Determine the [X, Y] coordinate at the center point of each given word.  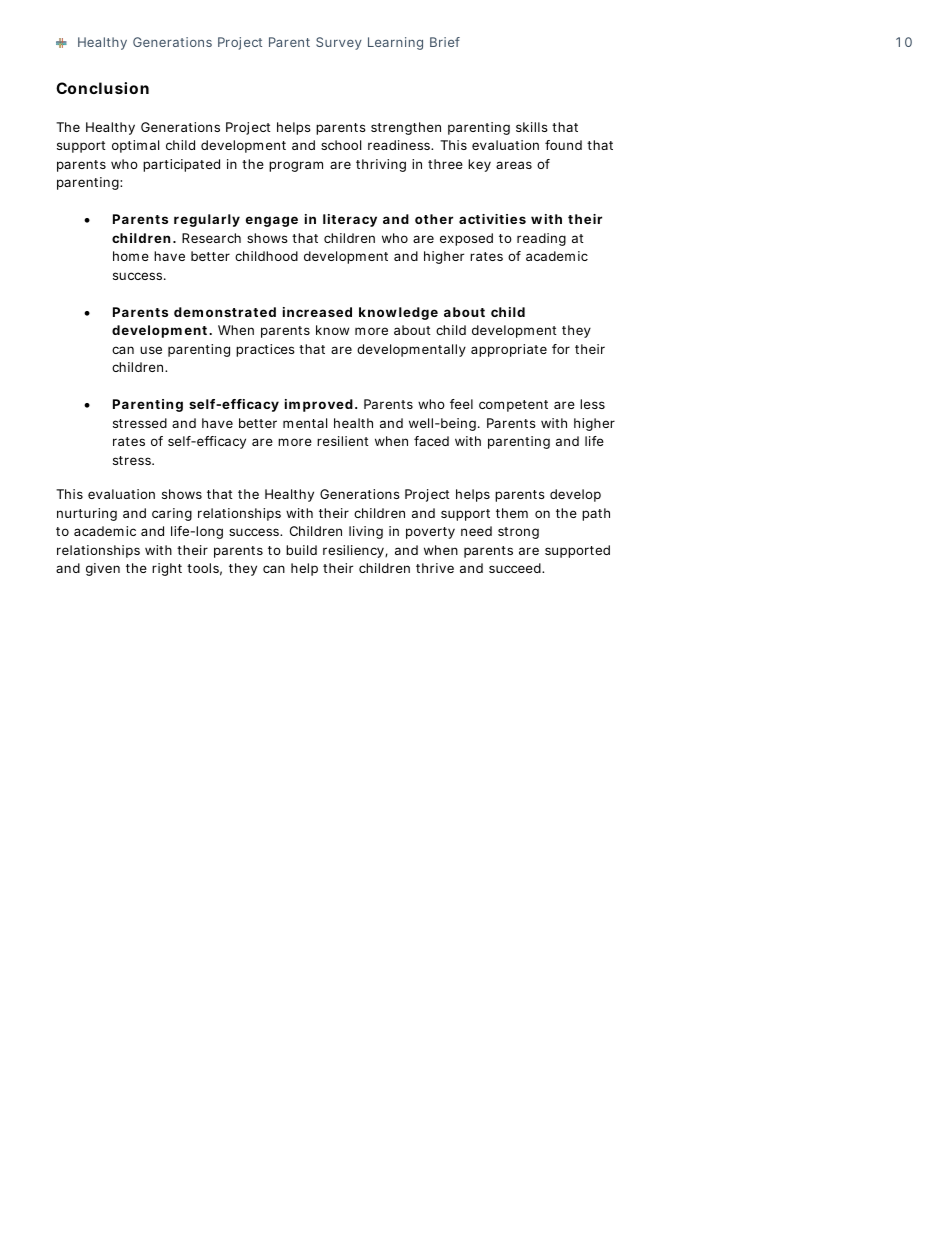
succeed [516, 568]
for [561, 349]
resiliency [354, 551]
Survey [339, 43]
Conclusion [102, 88]
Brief [445, 42]
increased [317, 312]
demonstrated [225, 312]
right [167, 569]
